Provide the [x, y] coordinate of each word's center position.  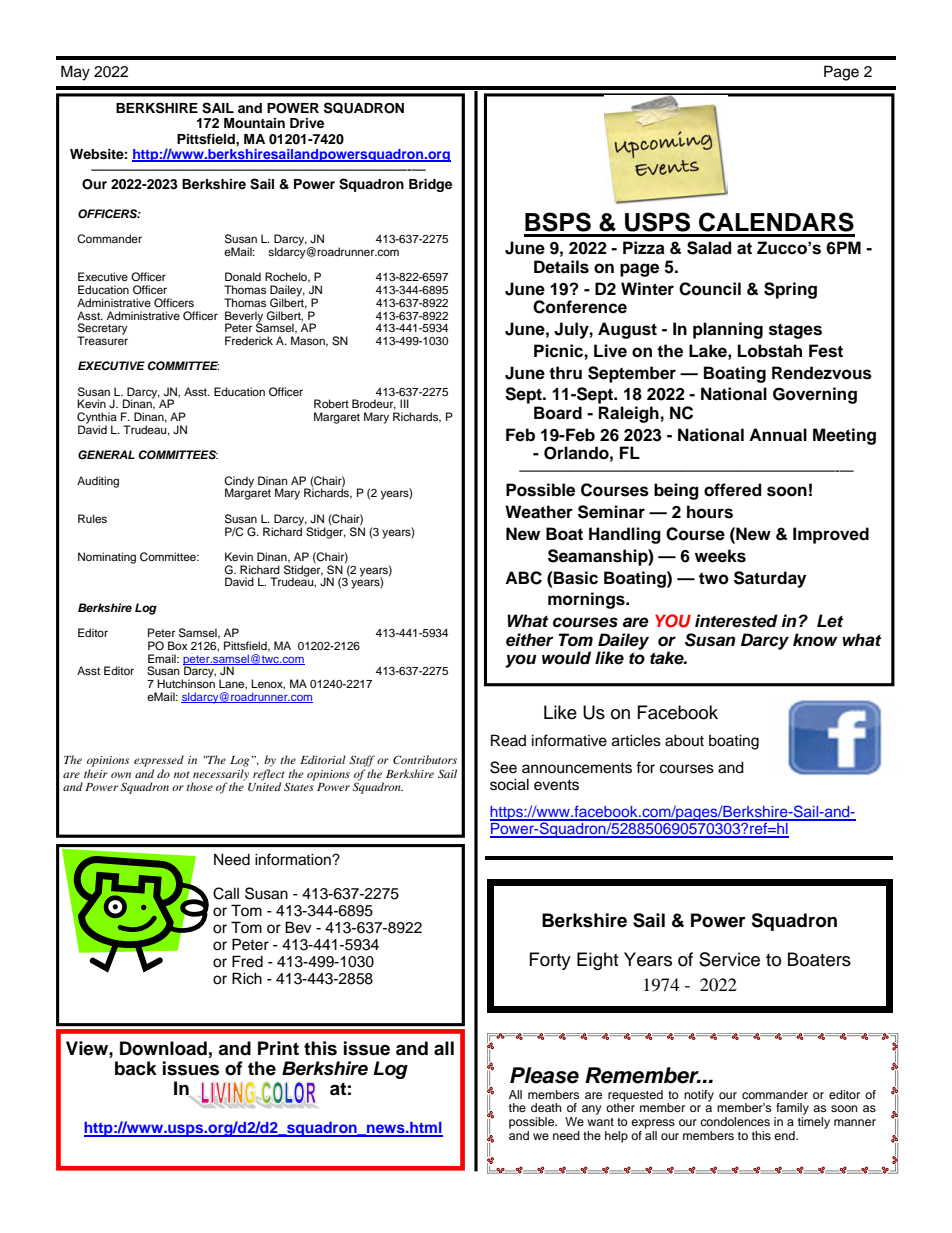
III [404, 403]
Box [178, 645]
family [791, 1110]
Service [729, 959]
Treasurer [102, 339]
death [546, 1107]
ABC [523, 578]
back [136, 1068]
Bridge [430, 185]
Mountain [254, 123]
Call [226, 893]
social [509, 784]
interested [736, 621]
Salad [709, 248]
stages [795, 331]
